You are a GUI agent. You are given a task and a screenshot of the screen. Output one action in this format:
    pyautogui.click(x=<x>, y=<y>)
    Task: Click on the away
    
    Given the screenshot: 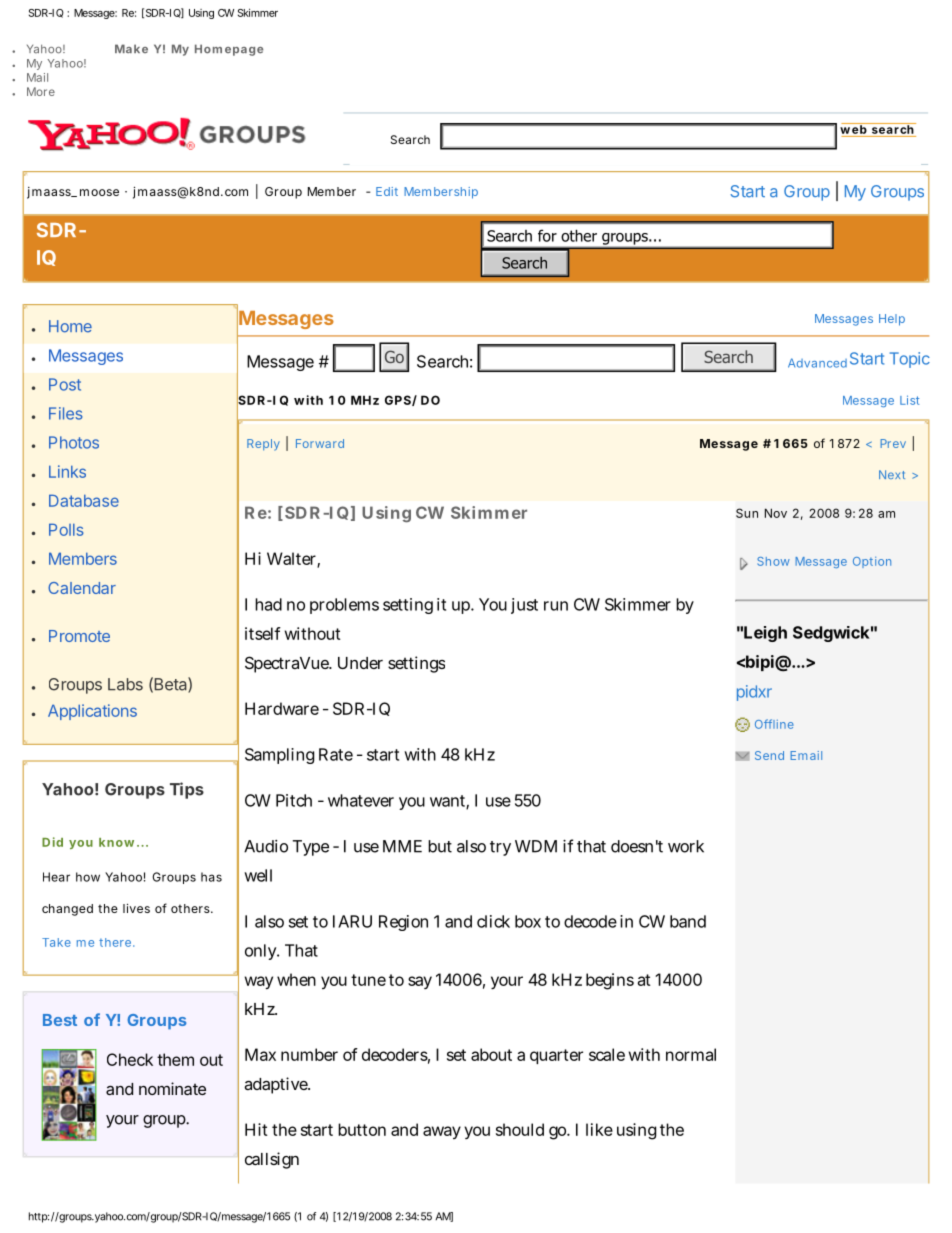 What is the action you would take?
    pyautogui.click(x=442, y=1132)
